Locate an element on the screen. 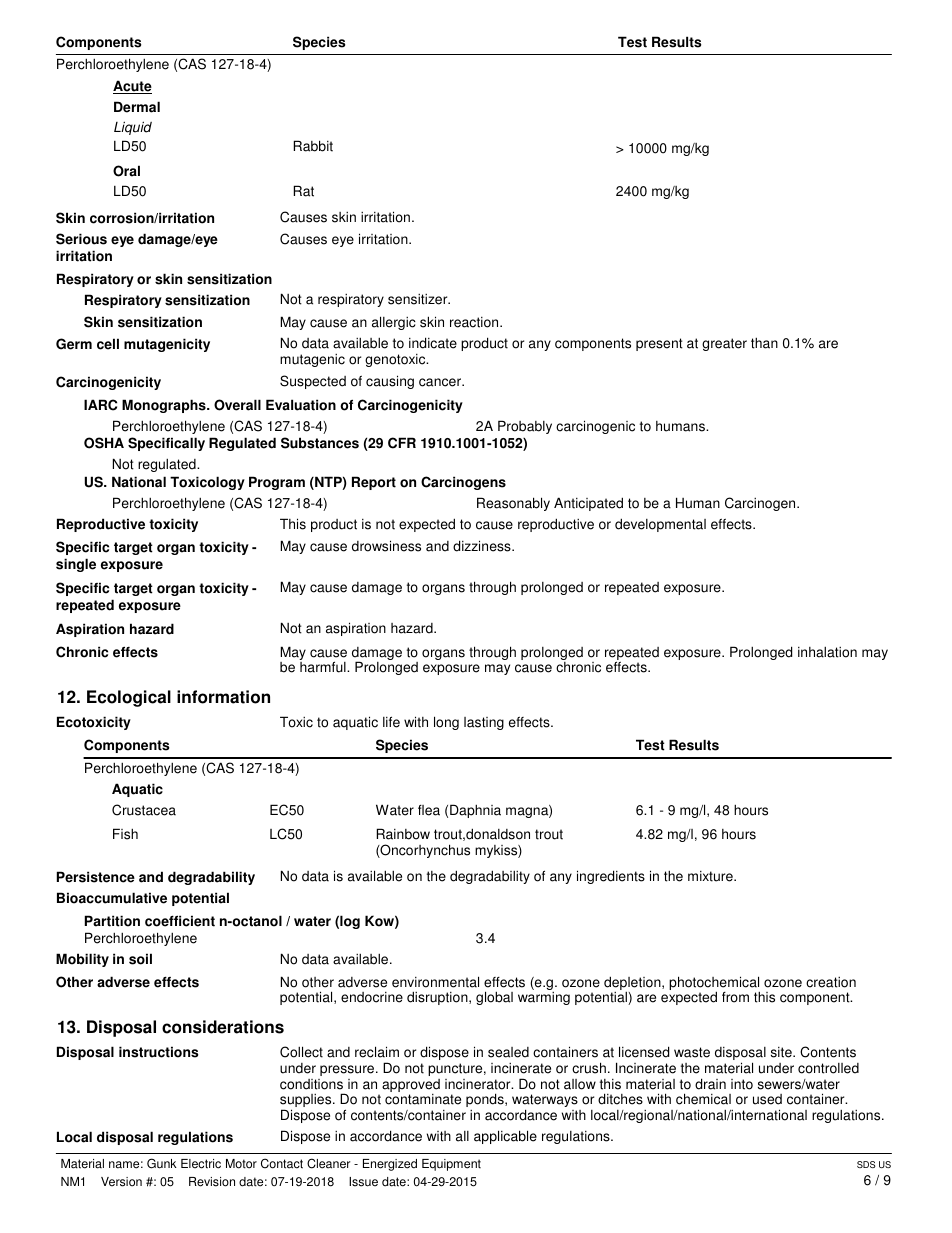 Image resolution: width=952 pixels, height=1233 pixels. coefficient is located at coordinates (180, 921).
